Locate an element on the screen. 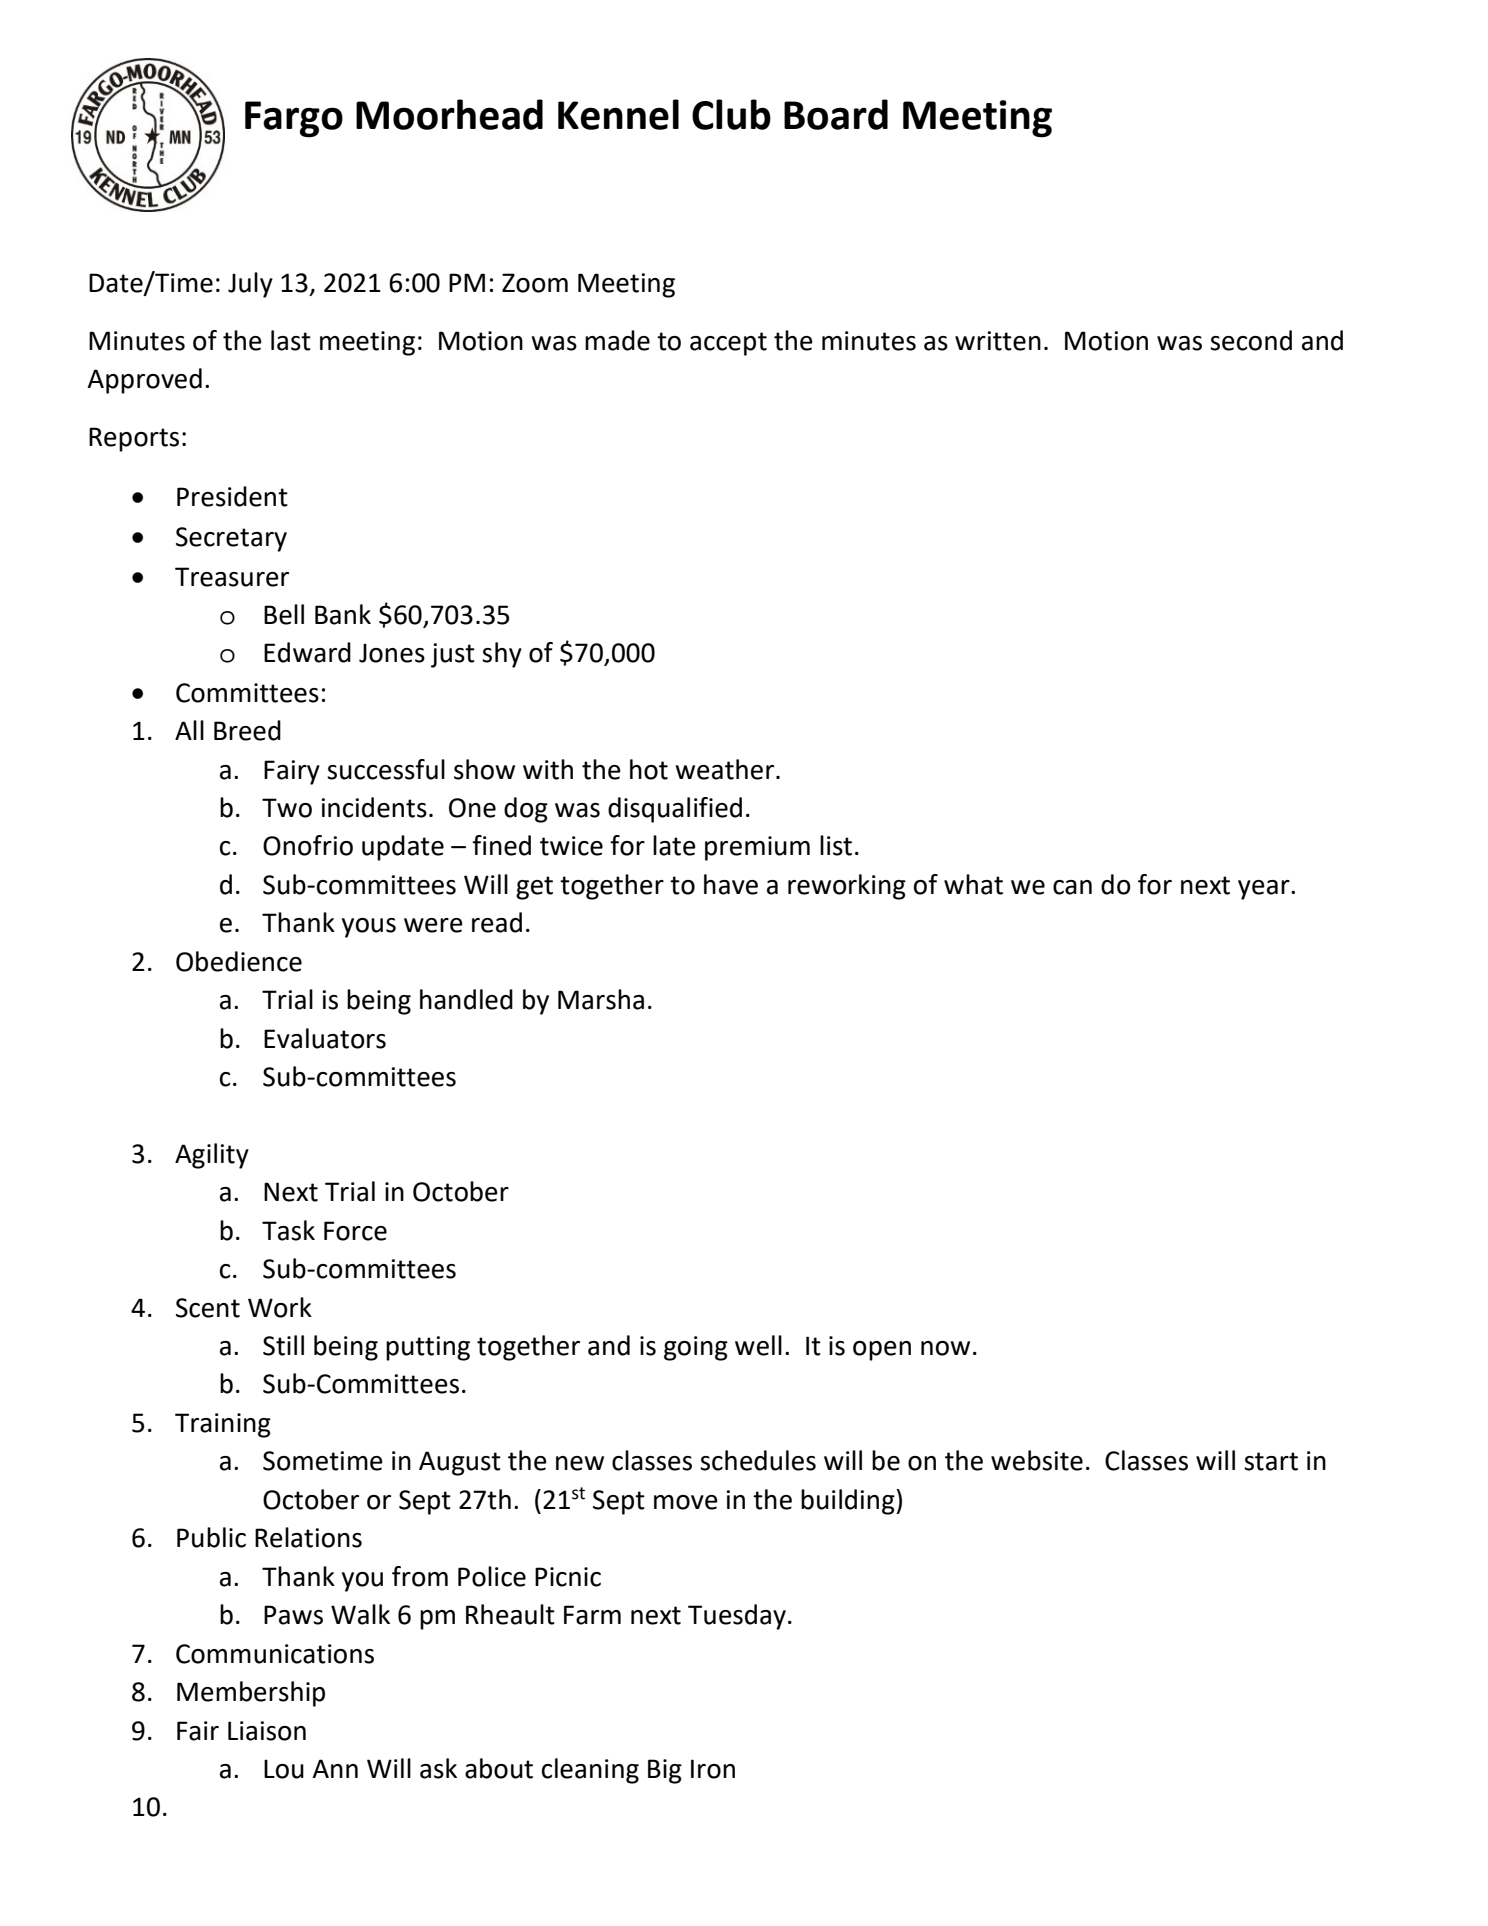 The height and width of the screenshot is (1926, 1488). Liaison is located at coordinates (267, 1731).
